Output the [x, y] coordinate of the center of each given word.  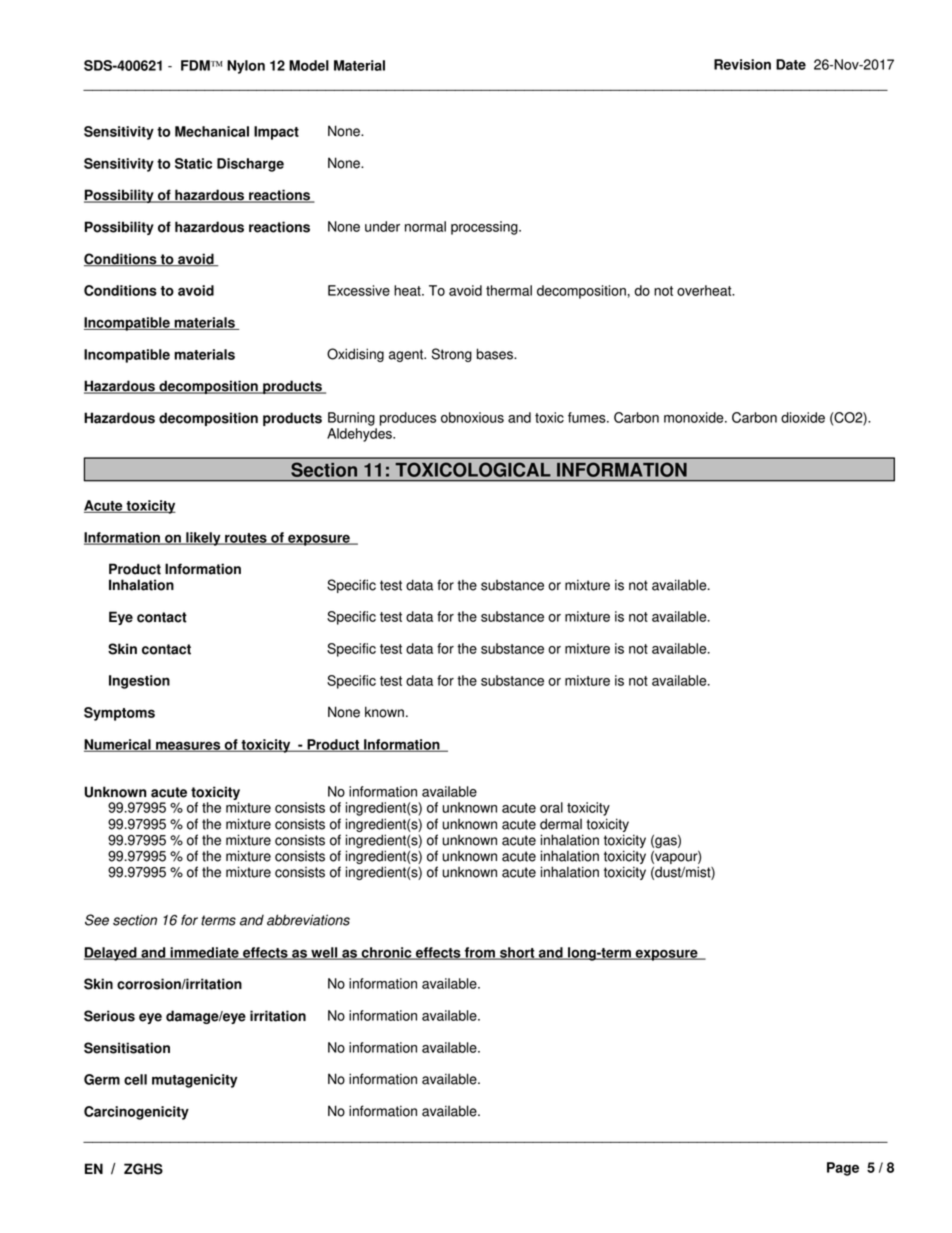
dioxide [803, 417]
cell [135, 1079]
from [479, 953]
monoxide [695, 417]
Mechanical [212, 131]
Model [309, 65]
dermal [561, 824]
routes [246, 539]
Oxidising [355, 355]
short [517, 953]
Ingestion [139, 682]
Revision [742, 64]
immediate [204, 953]
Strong [452, 355]
